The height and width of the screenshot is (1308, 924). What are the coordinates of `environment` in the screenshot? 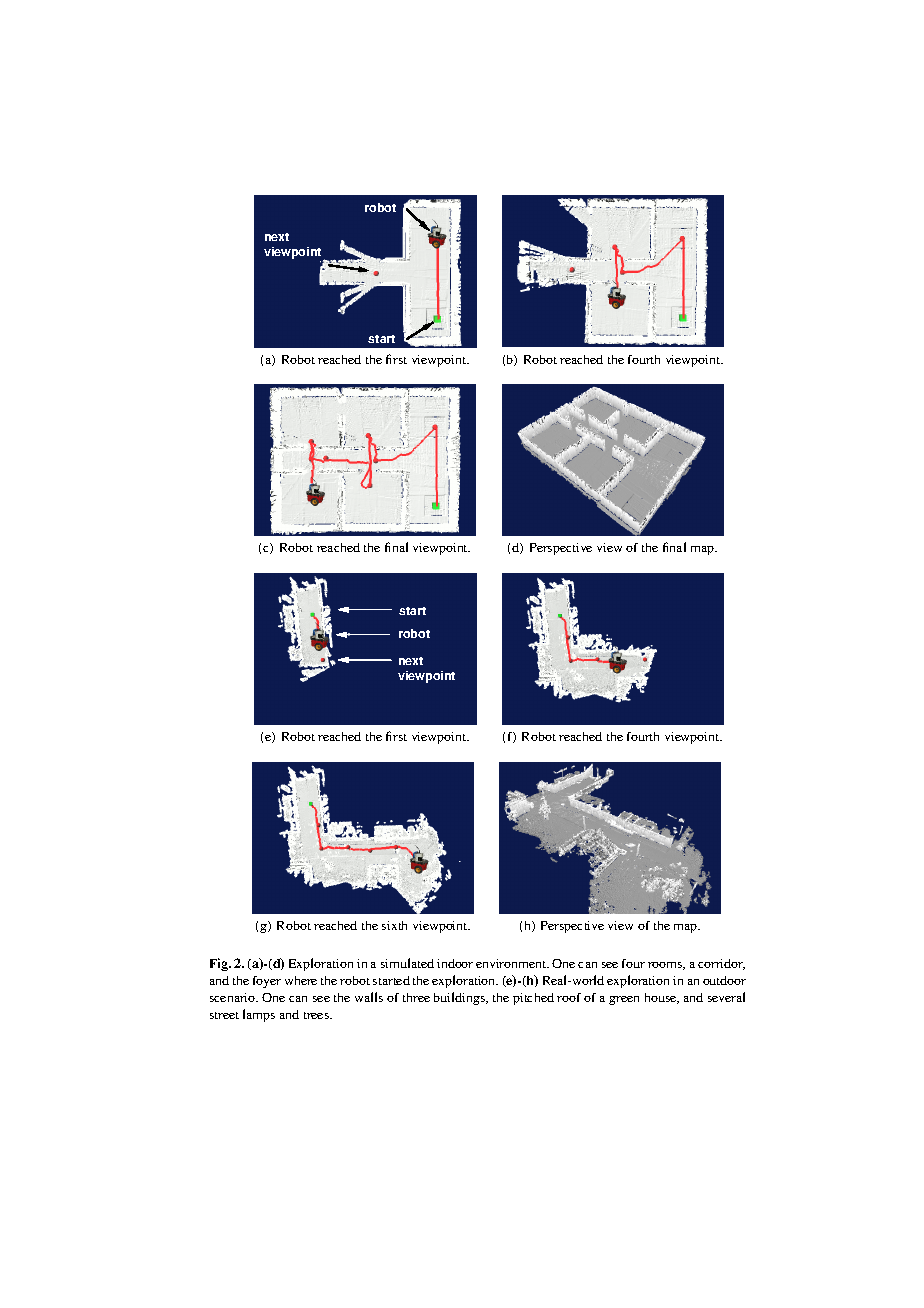 It's located at (512, 963).
